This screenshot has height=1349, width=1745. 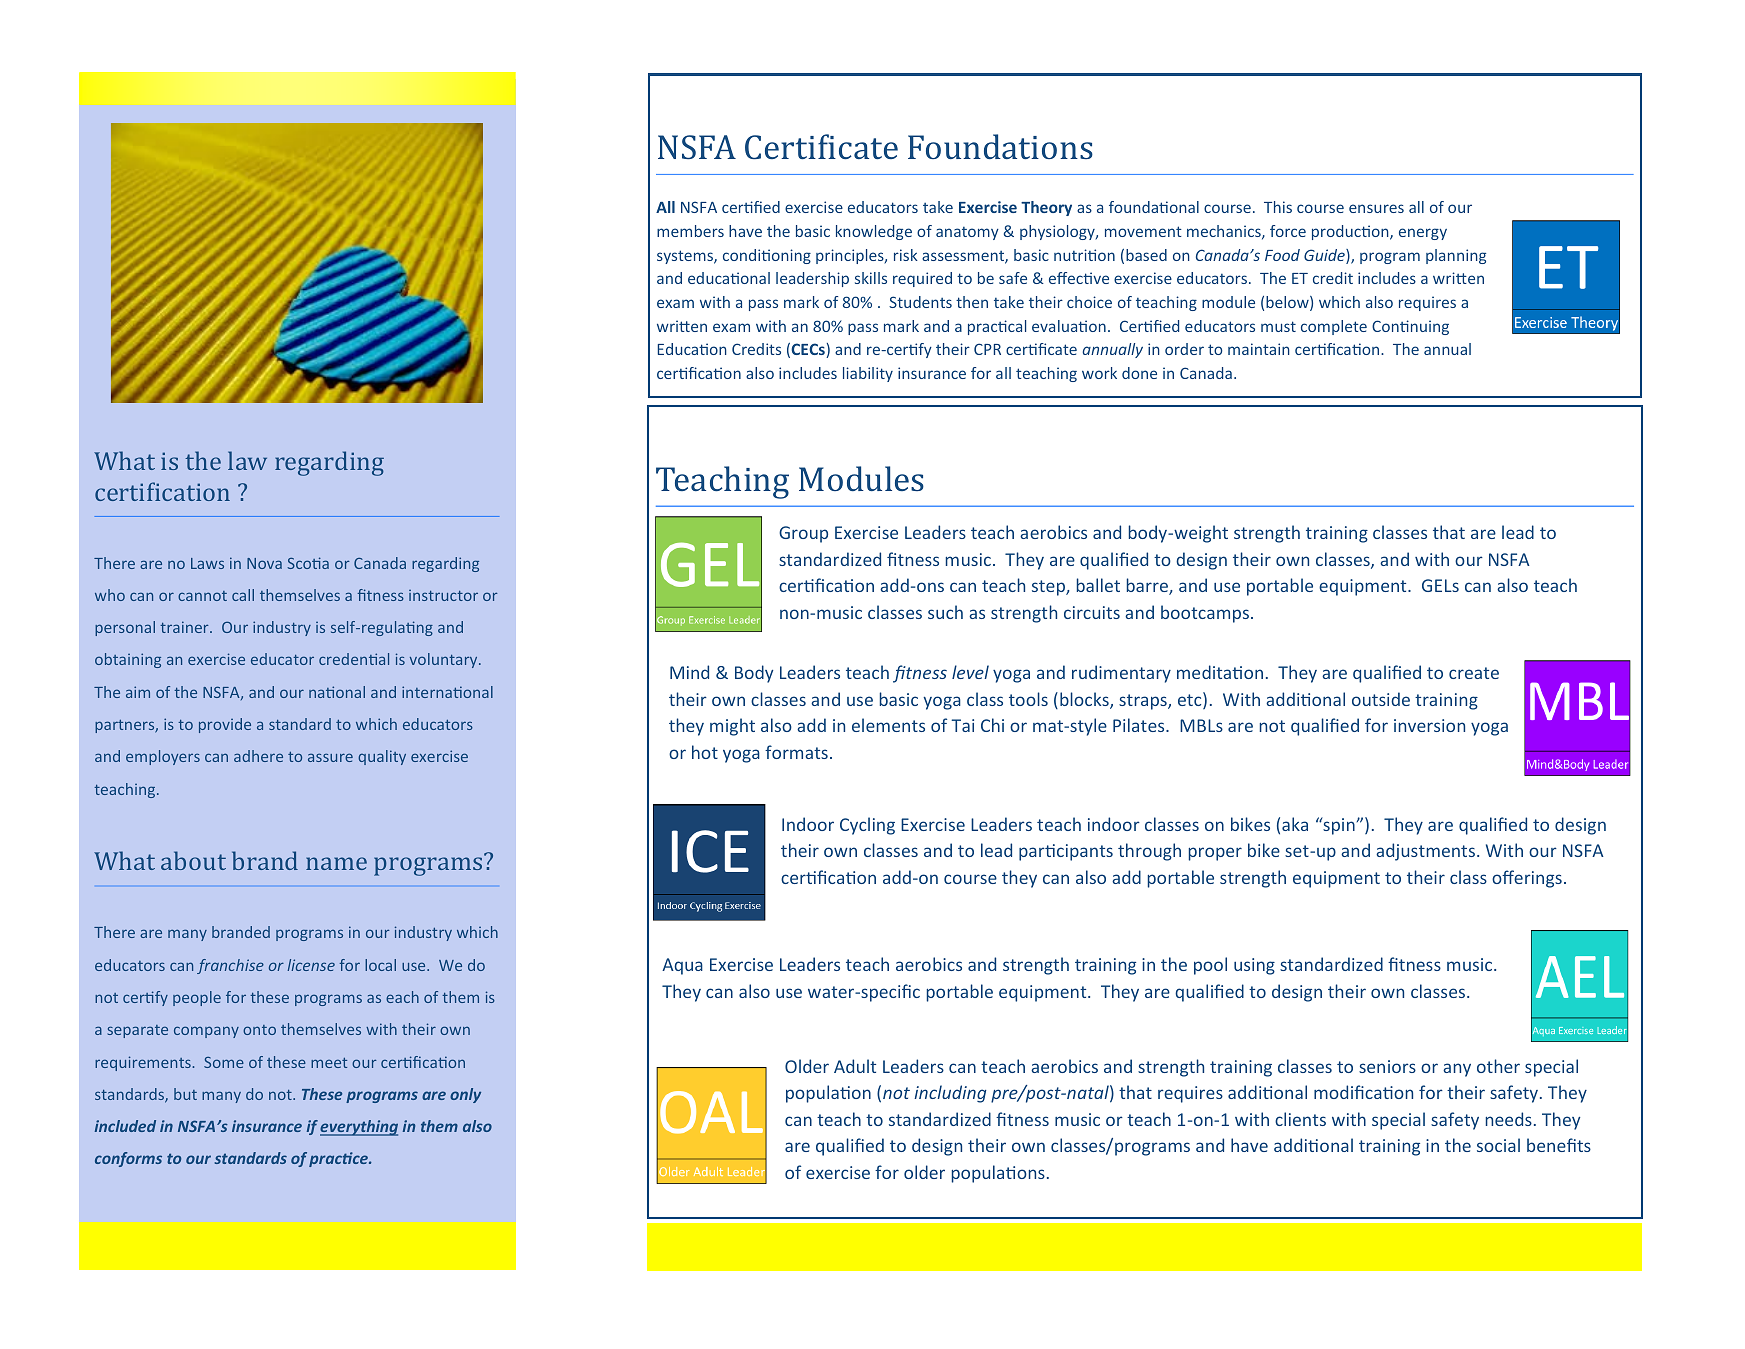 I want to click on knowledge, so click(x=874, y=232).
